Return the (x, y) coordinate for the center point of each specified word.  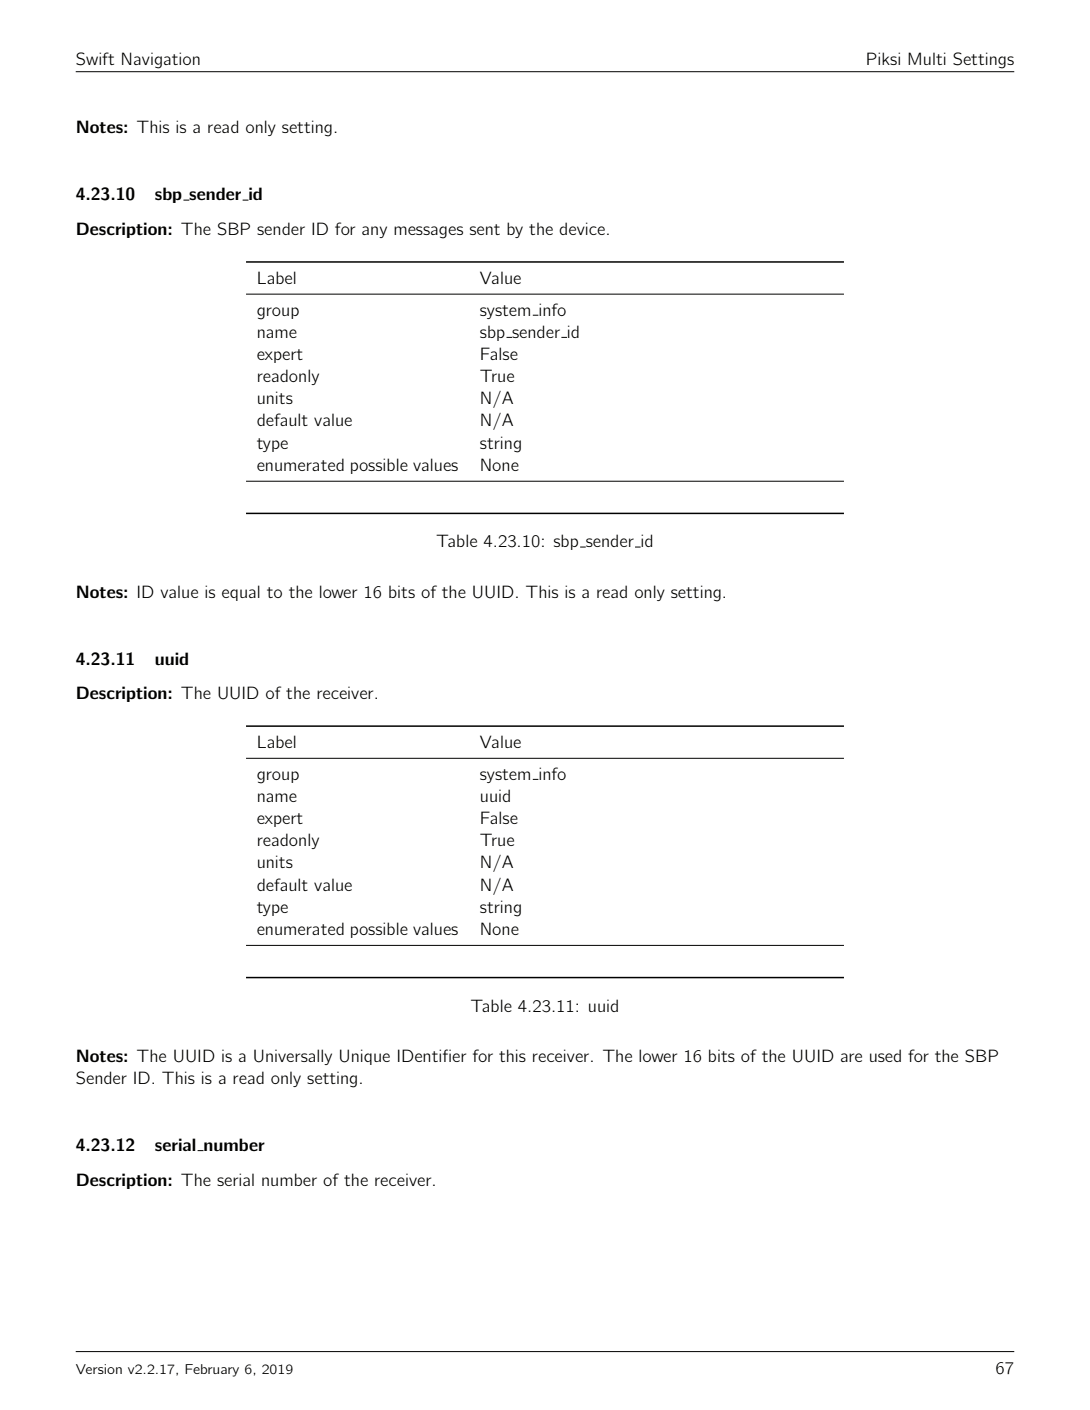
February (212, 1370)
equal (241, 593)
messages (428, 232)
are (851, 1057)
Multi (927, 58)
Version (99, 1369)
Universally (293, 1057)
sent (485, 229)
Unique (365, 1057)
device (582, 228)
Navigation (161, 60)
